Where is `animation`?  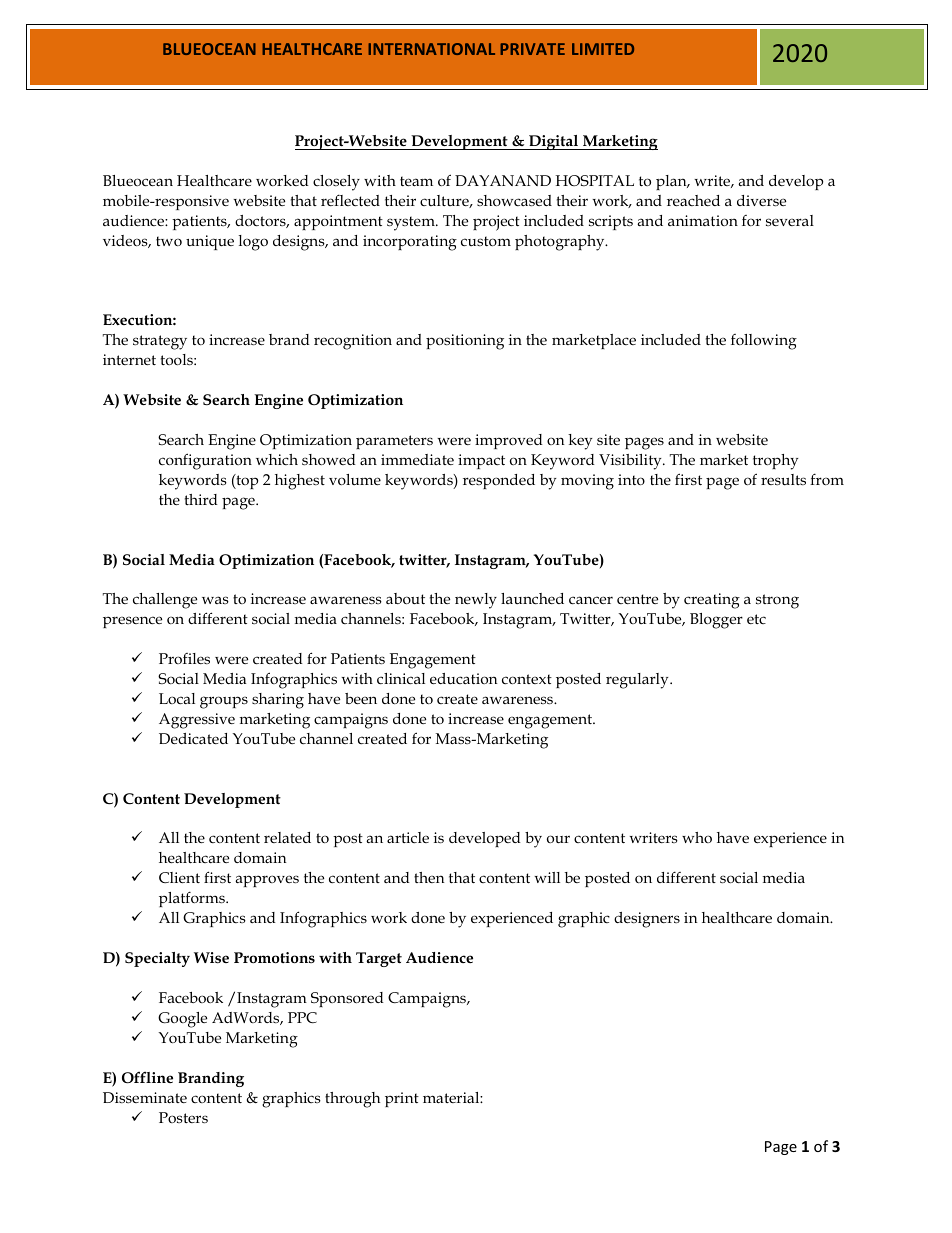
animation is located at coordinates (703, 220).
